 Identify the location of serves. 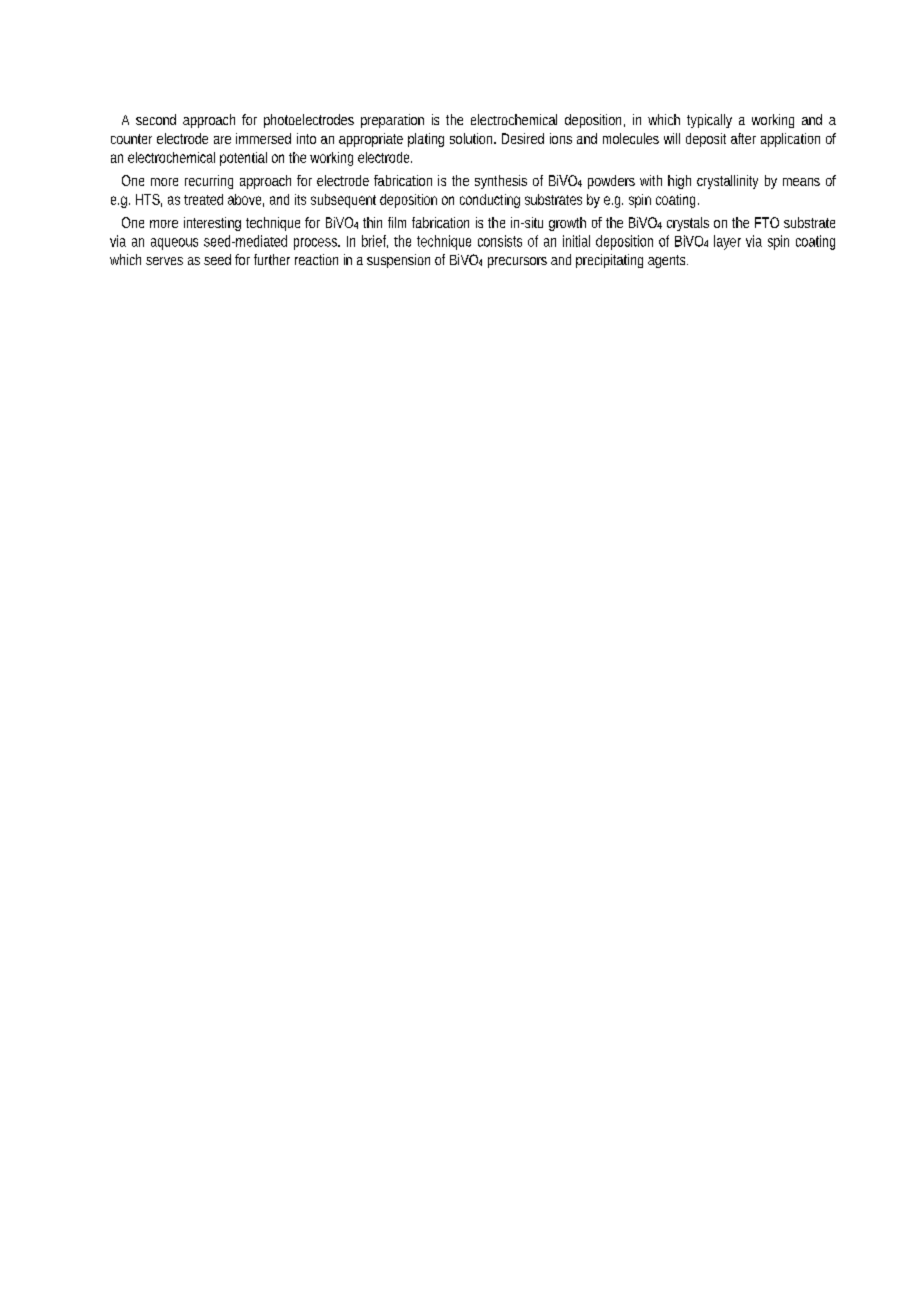
(164, 261).
